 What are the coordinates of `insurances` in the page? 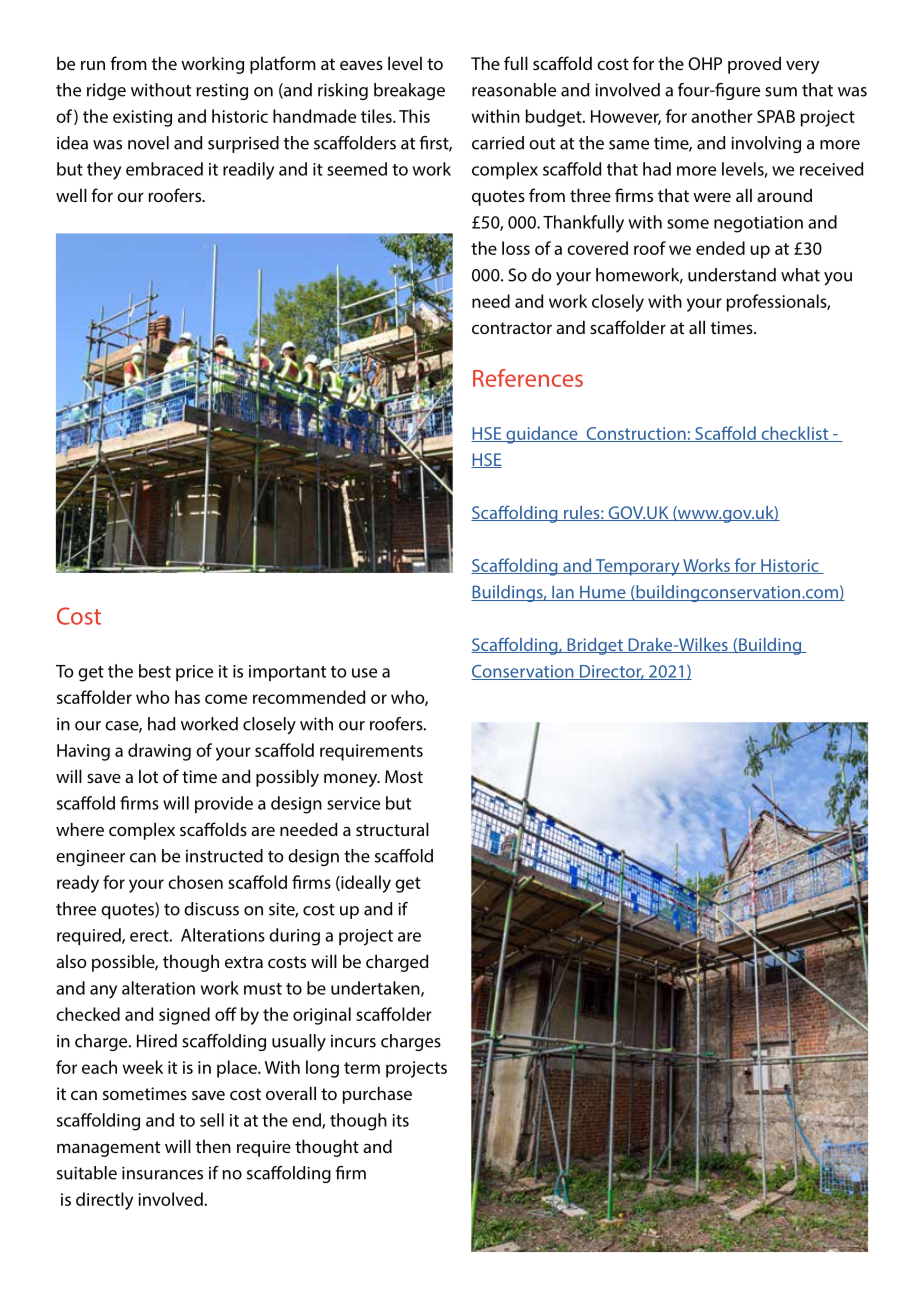 It's located at (162, 1173).
